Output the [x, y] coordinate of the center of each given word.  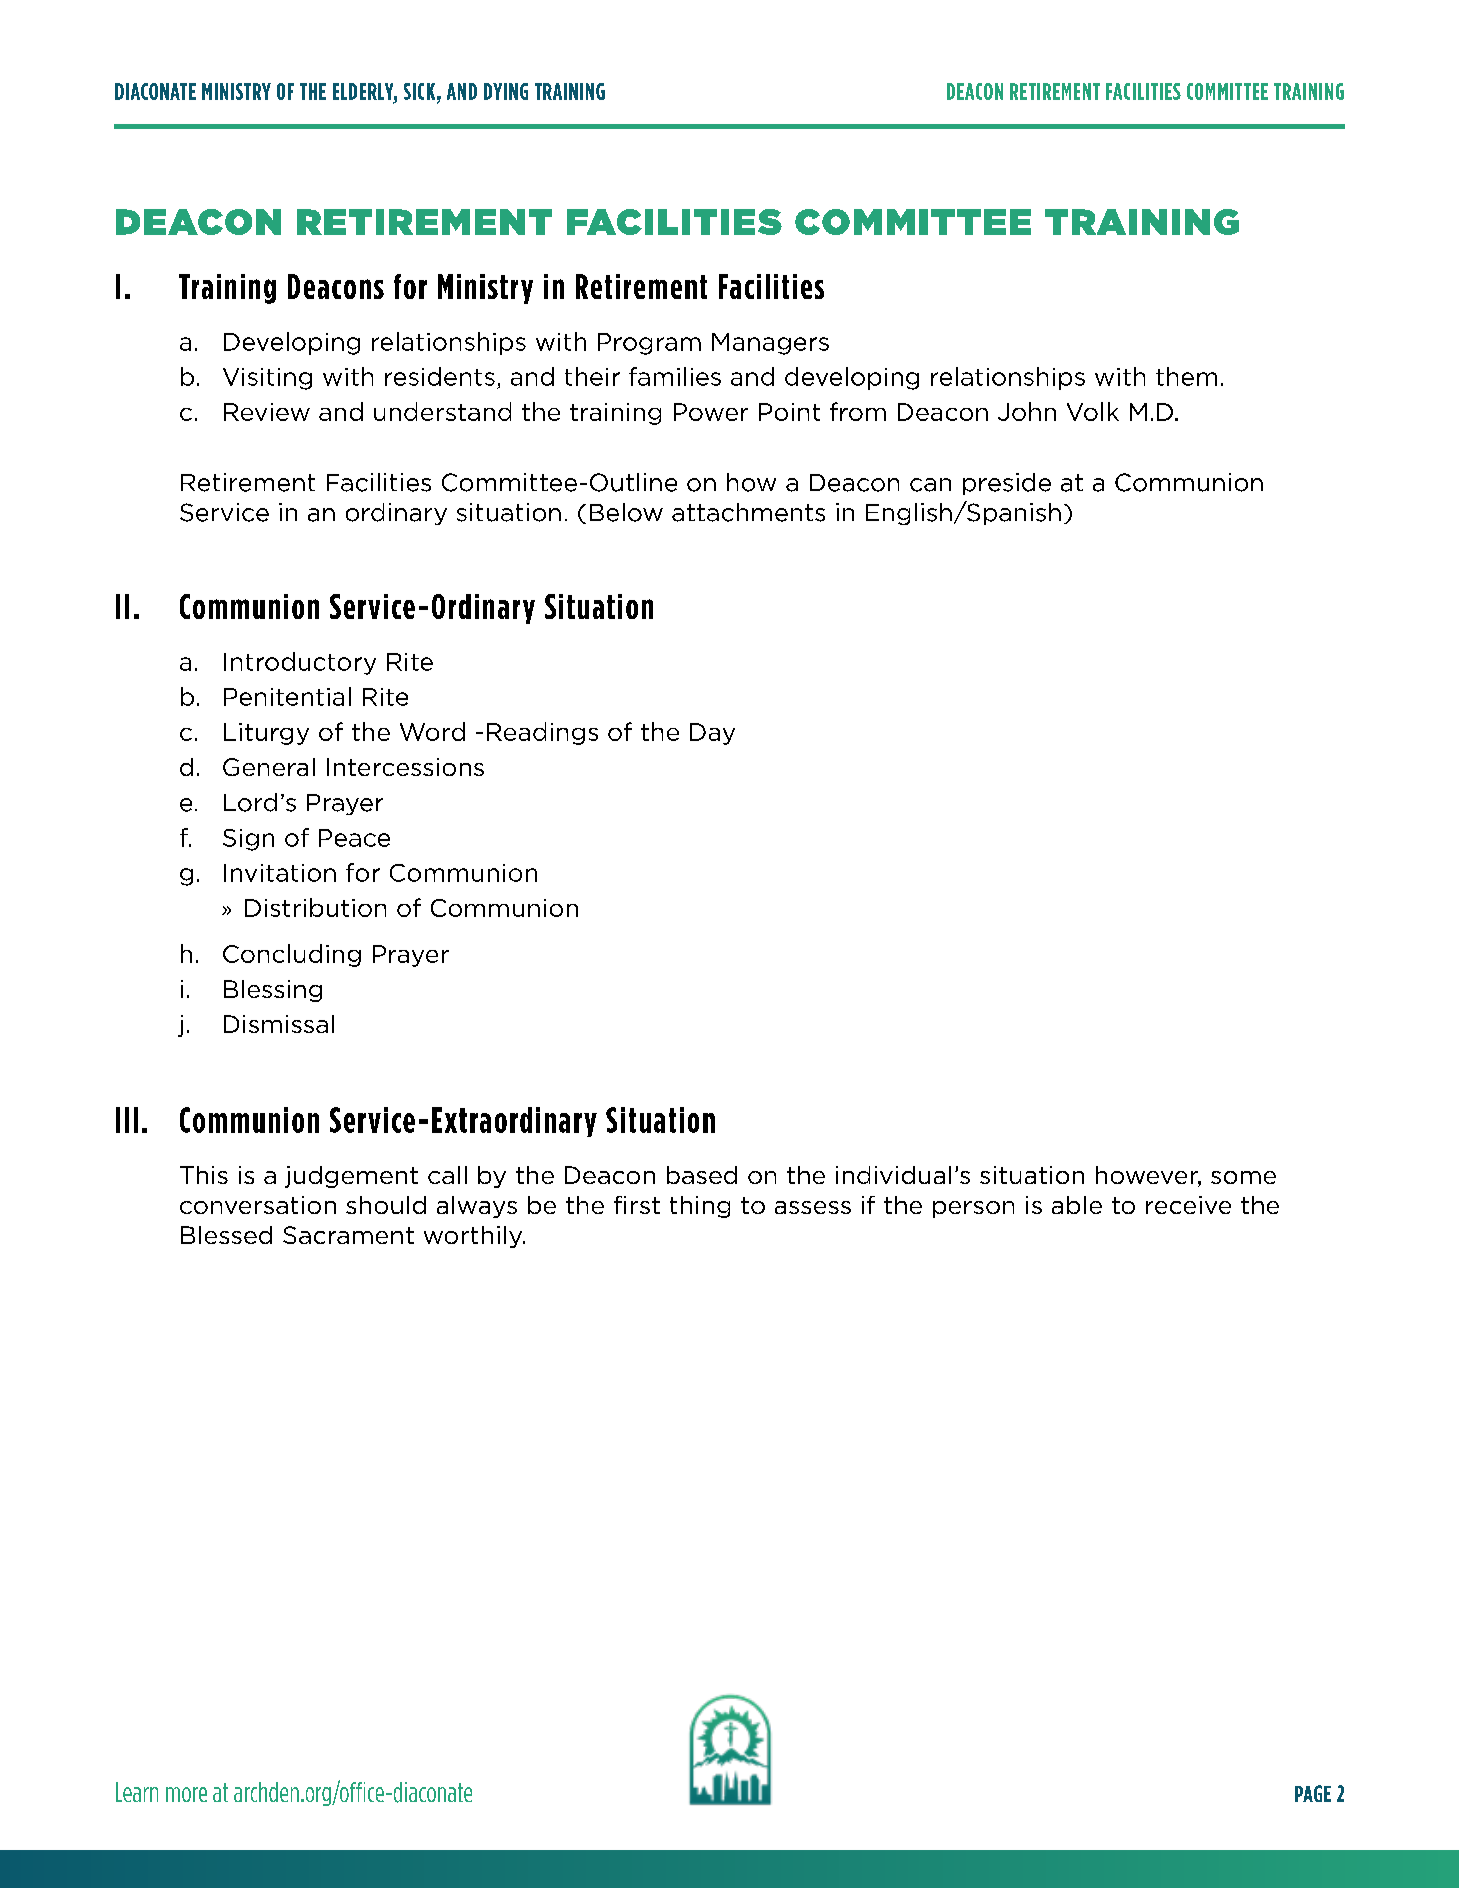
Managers [770, 344]
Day [712, 734]
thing [700, 1207]
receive [1188, 1205]
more [186, 1794]
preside [1007, 484]
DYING [506, 91]
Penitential [287, 696]
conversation [258, 1205]
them [1186, 376]
